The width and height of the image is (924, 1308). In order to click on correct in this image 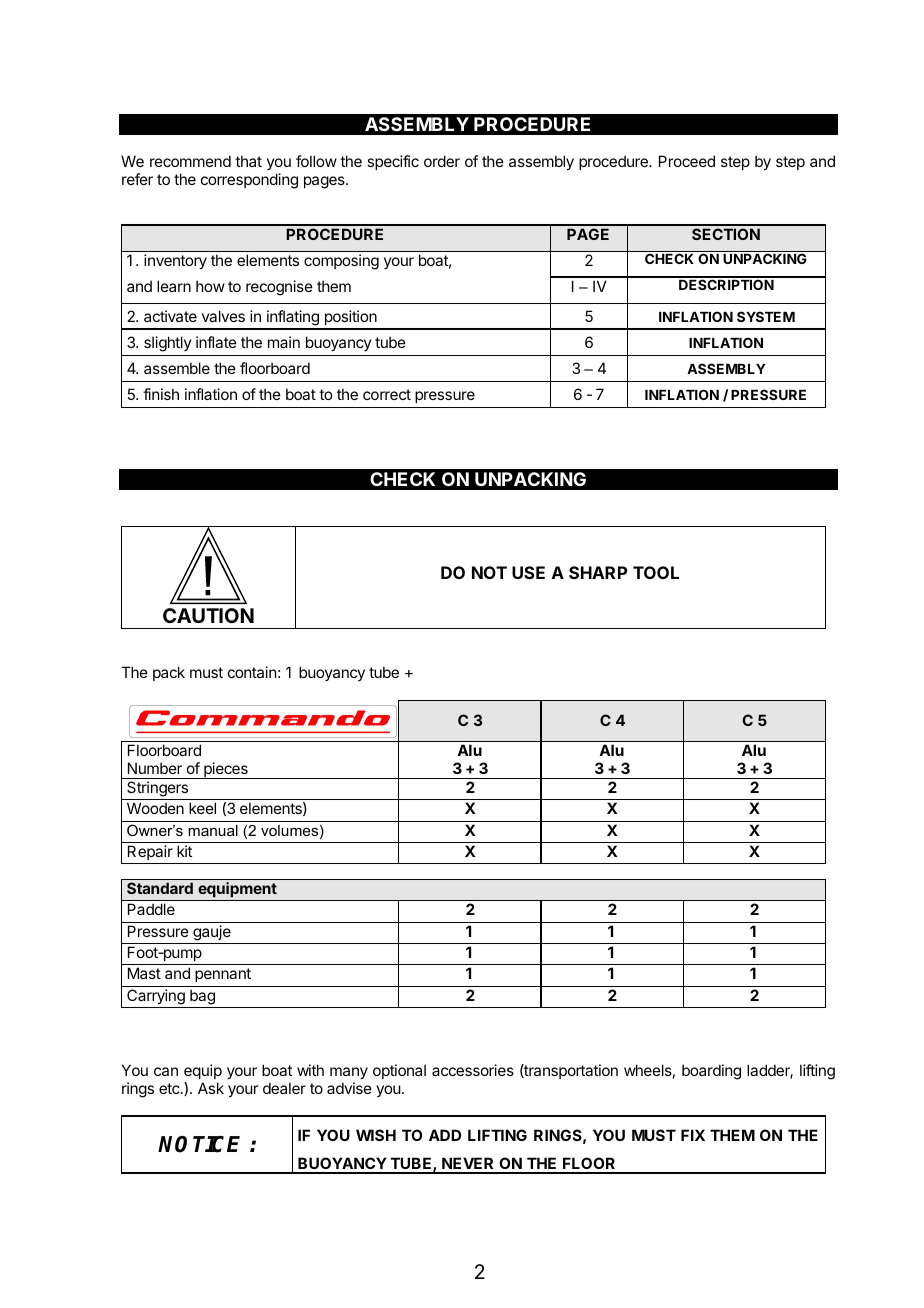, I will do `click(387, 394)`.
